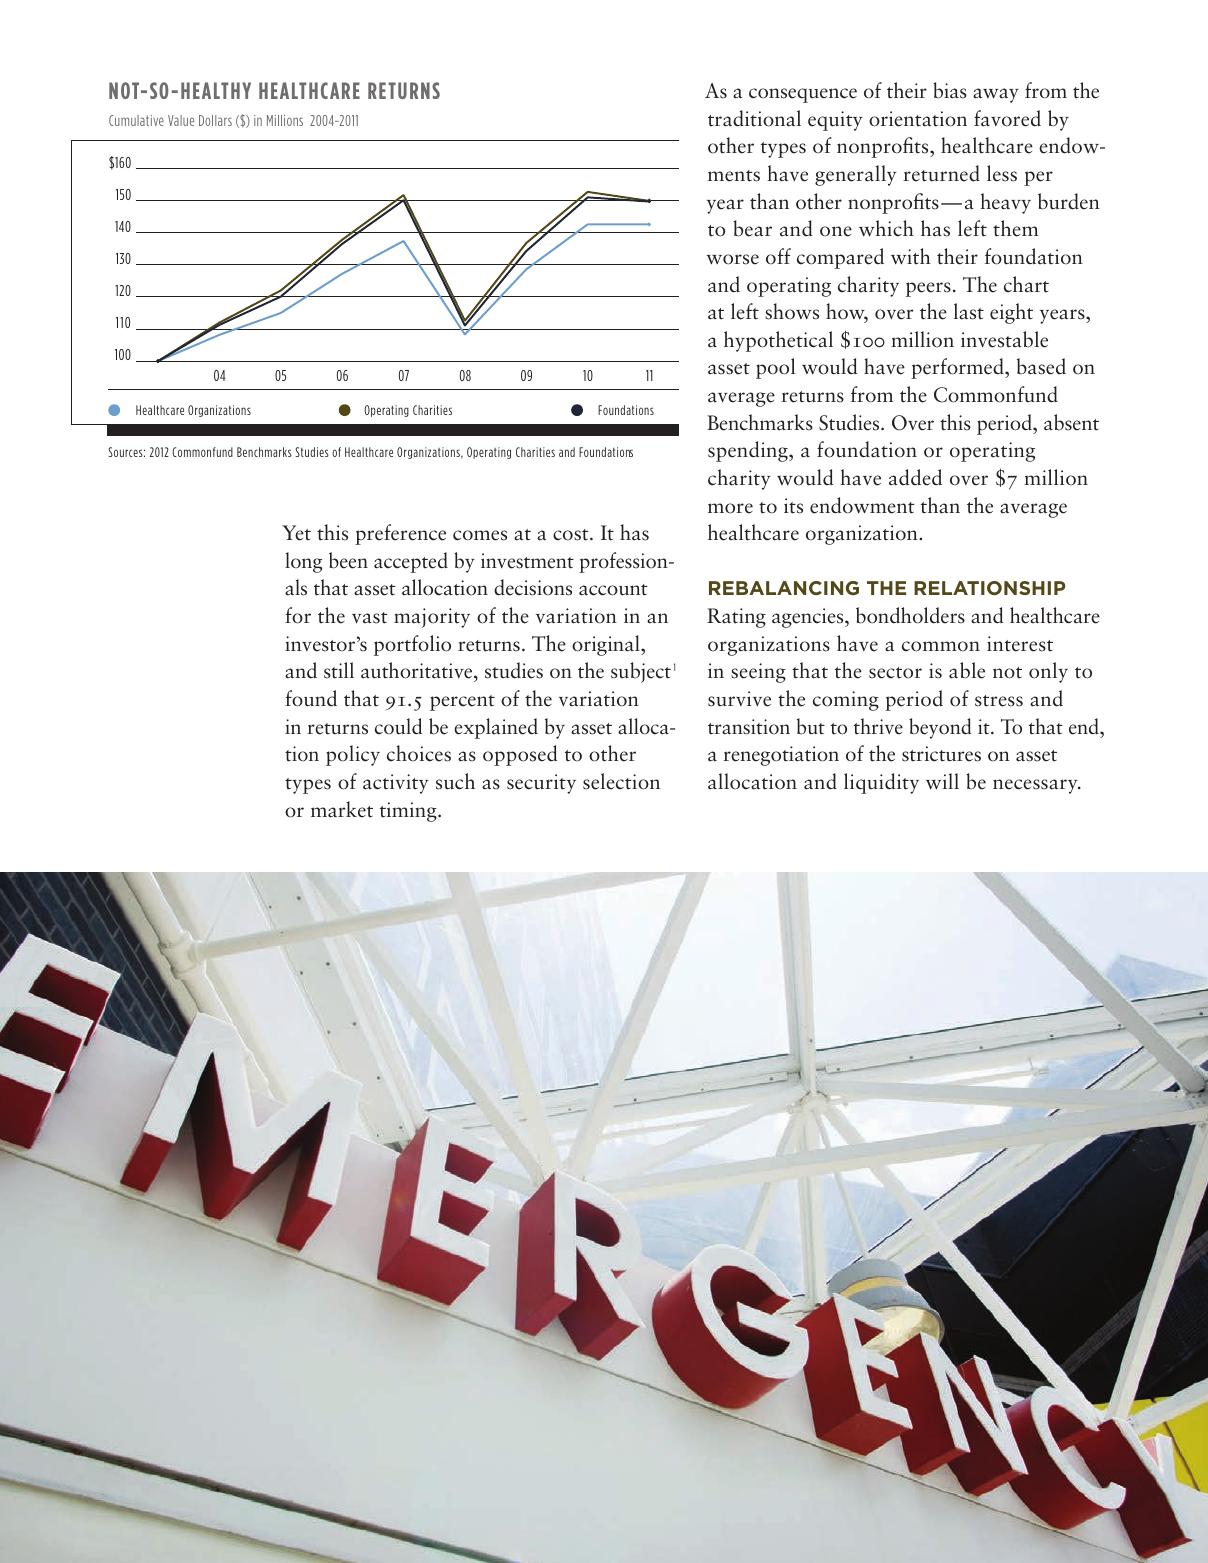  Describe the element at coordinates (1007, 118) in the document. I see `favored` at that location.
